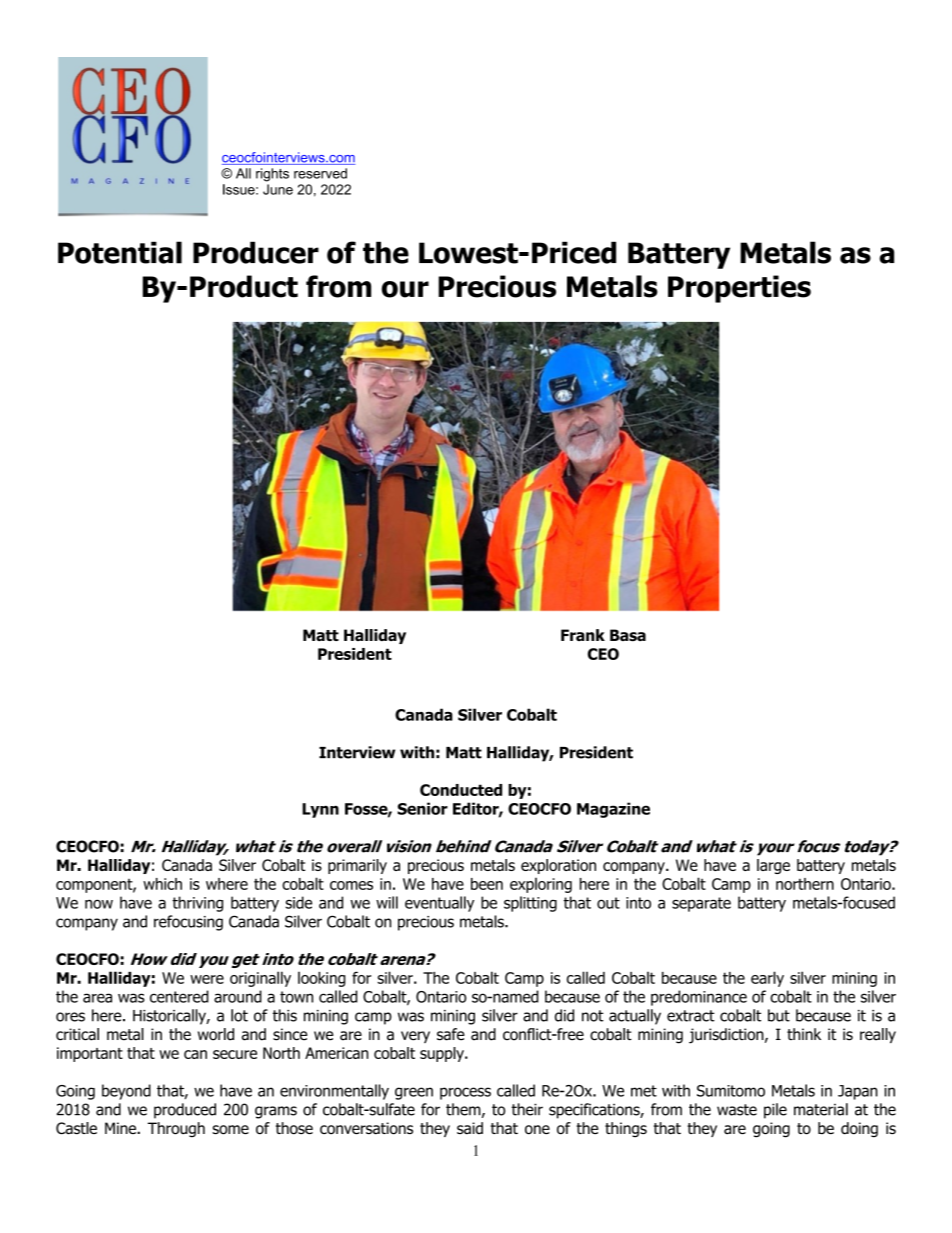 The image size is (952, 1233). I want to click on Magazine, so click(613, 810).
